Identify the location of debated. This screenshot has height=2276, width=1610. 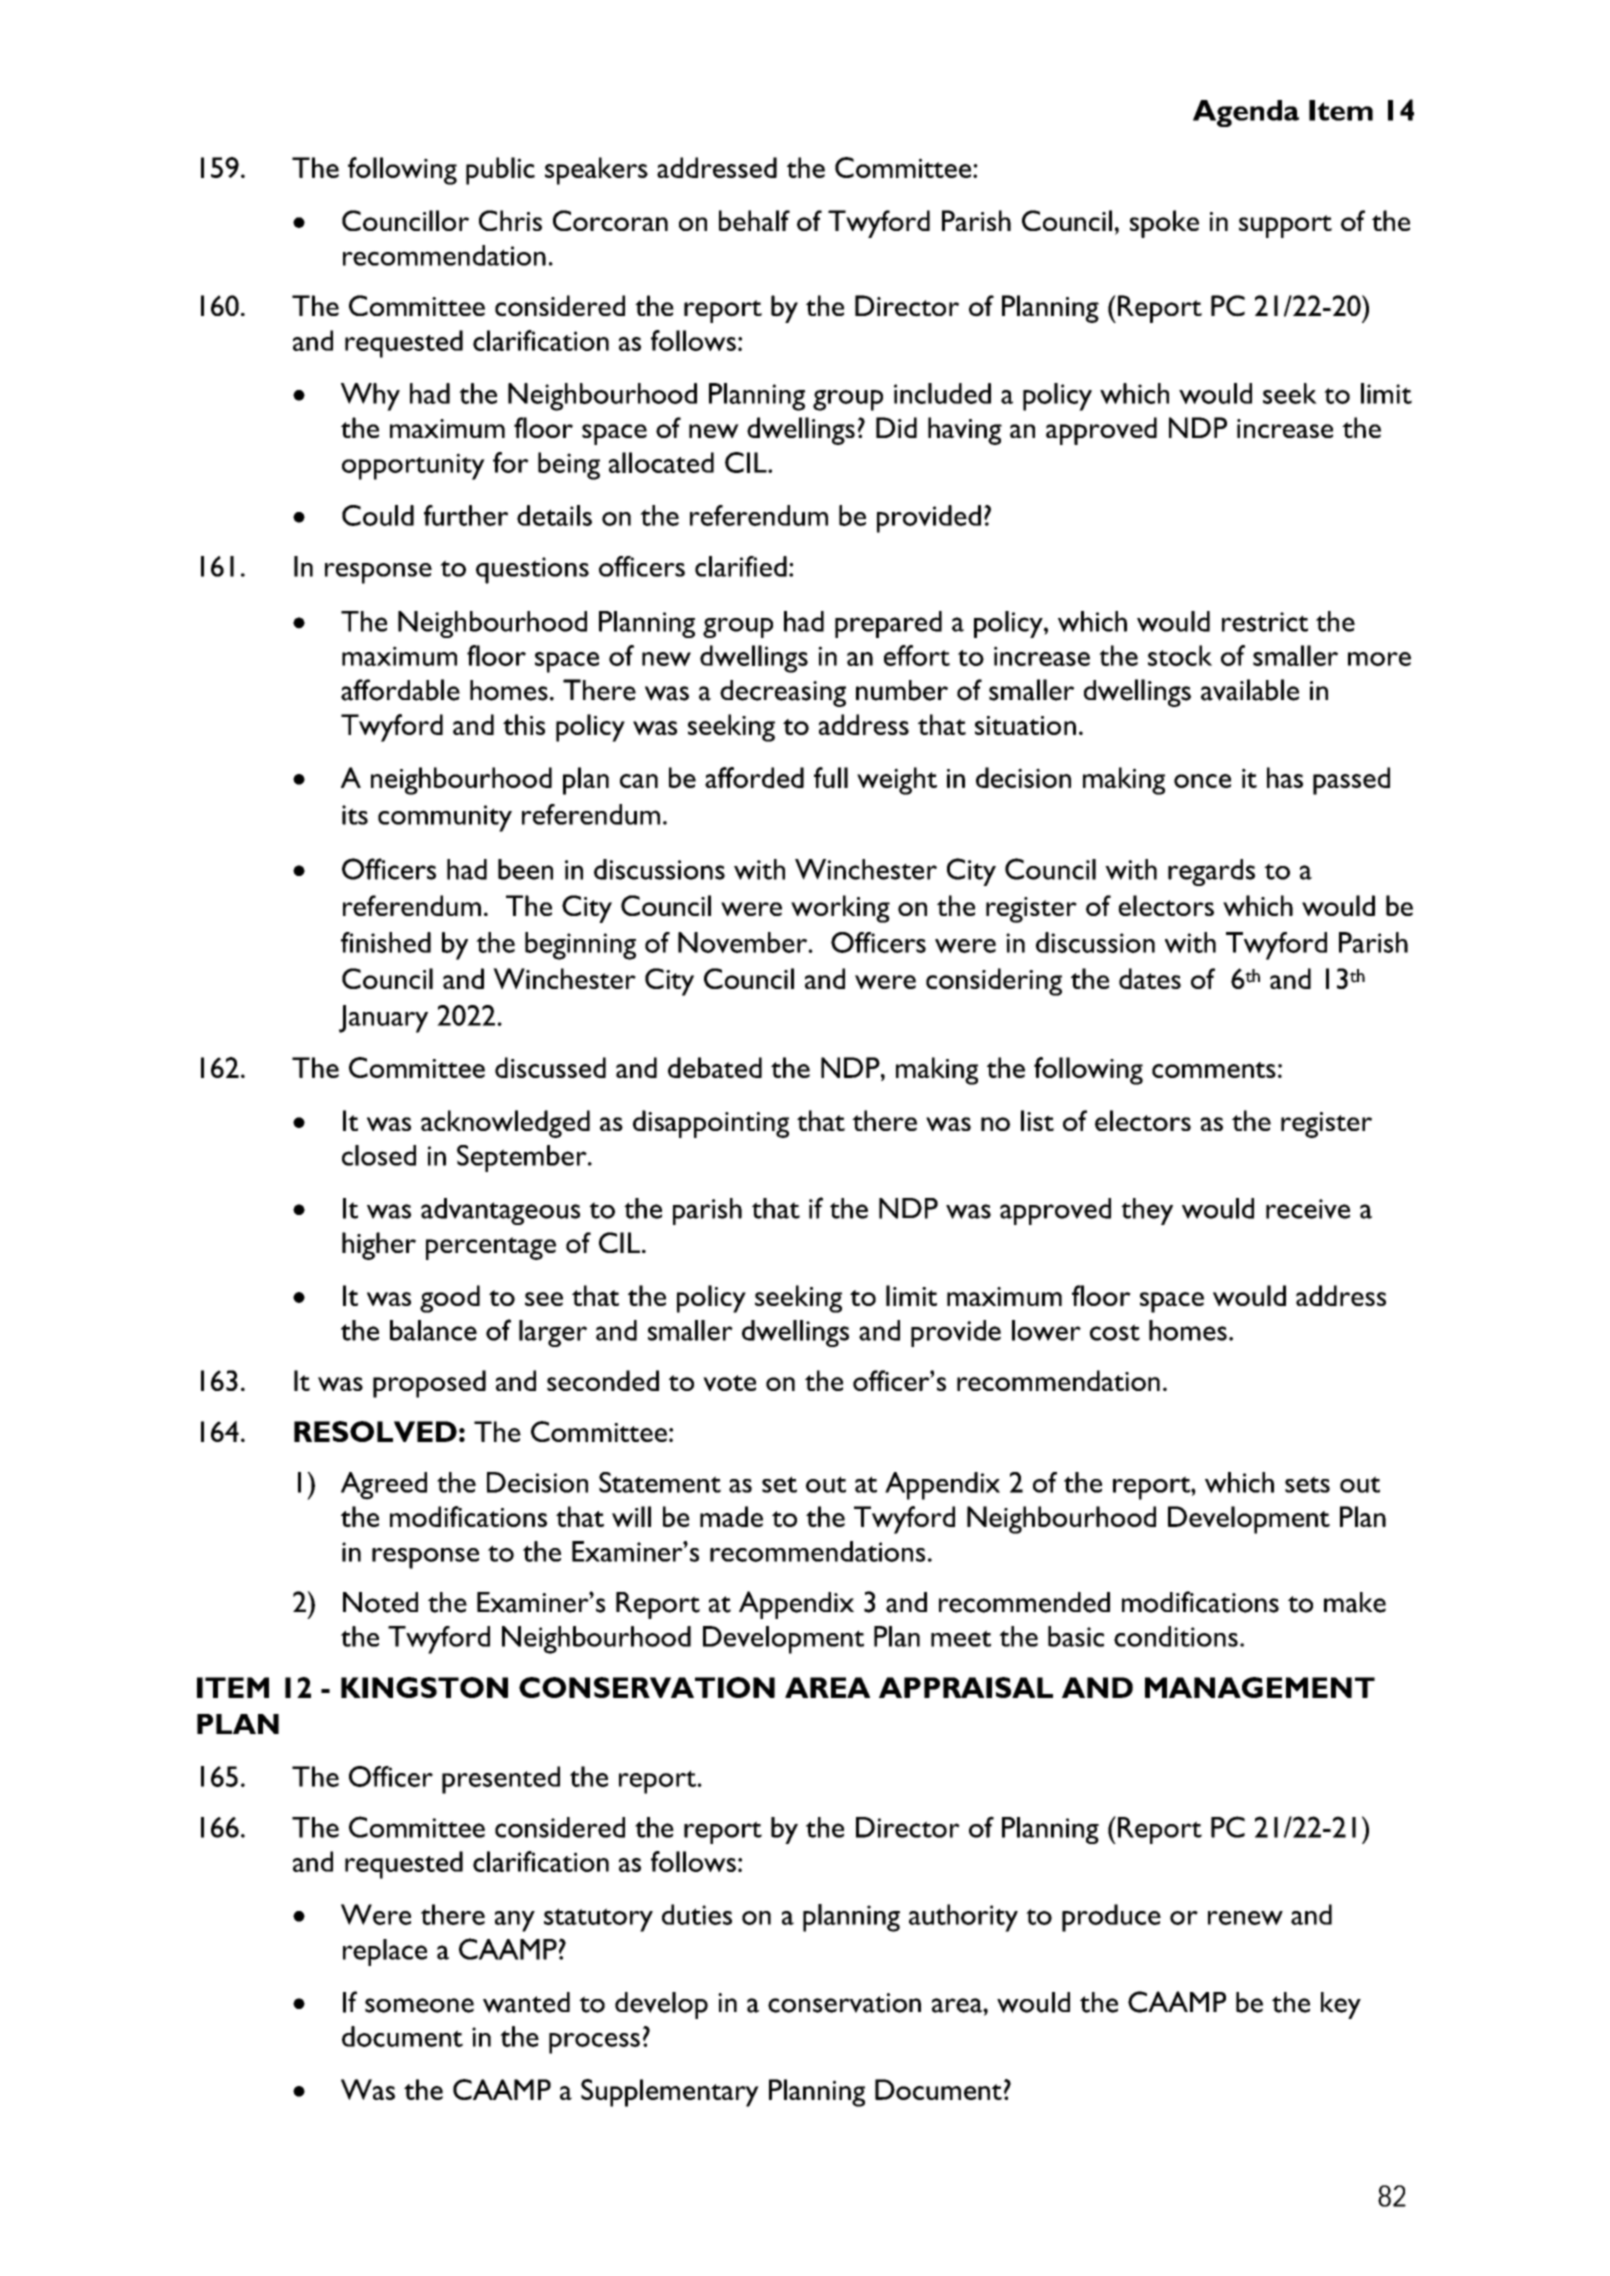
(715, 1067).
